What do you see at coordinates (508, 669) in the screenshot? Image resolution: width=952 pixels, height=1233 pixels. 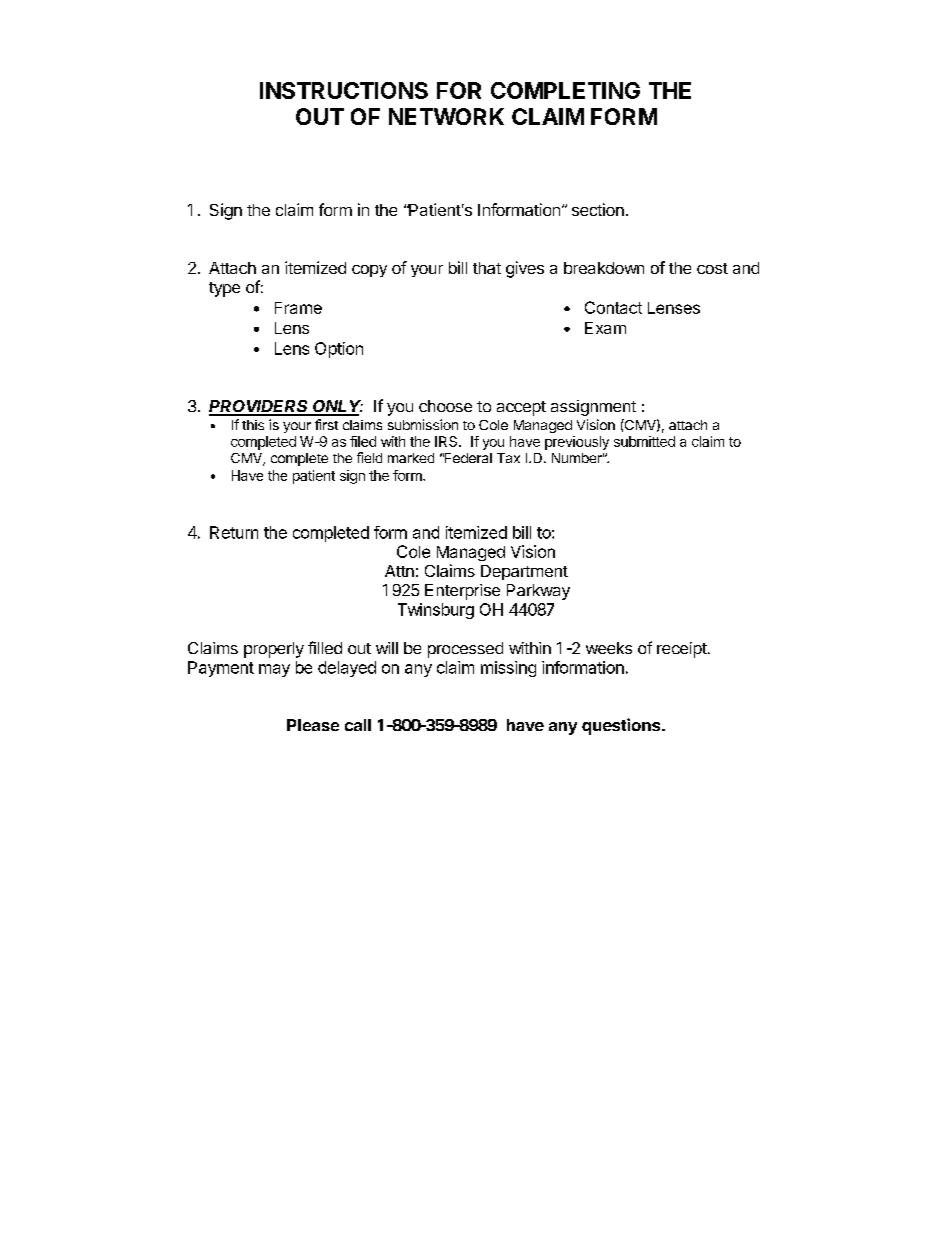 I see `missing` at bounding box center [508, 669].
